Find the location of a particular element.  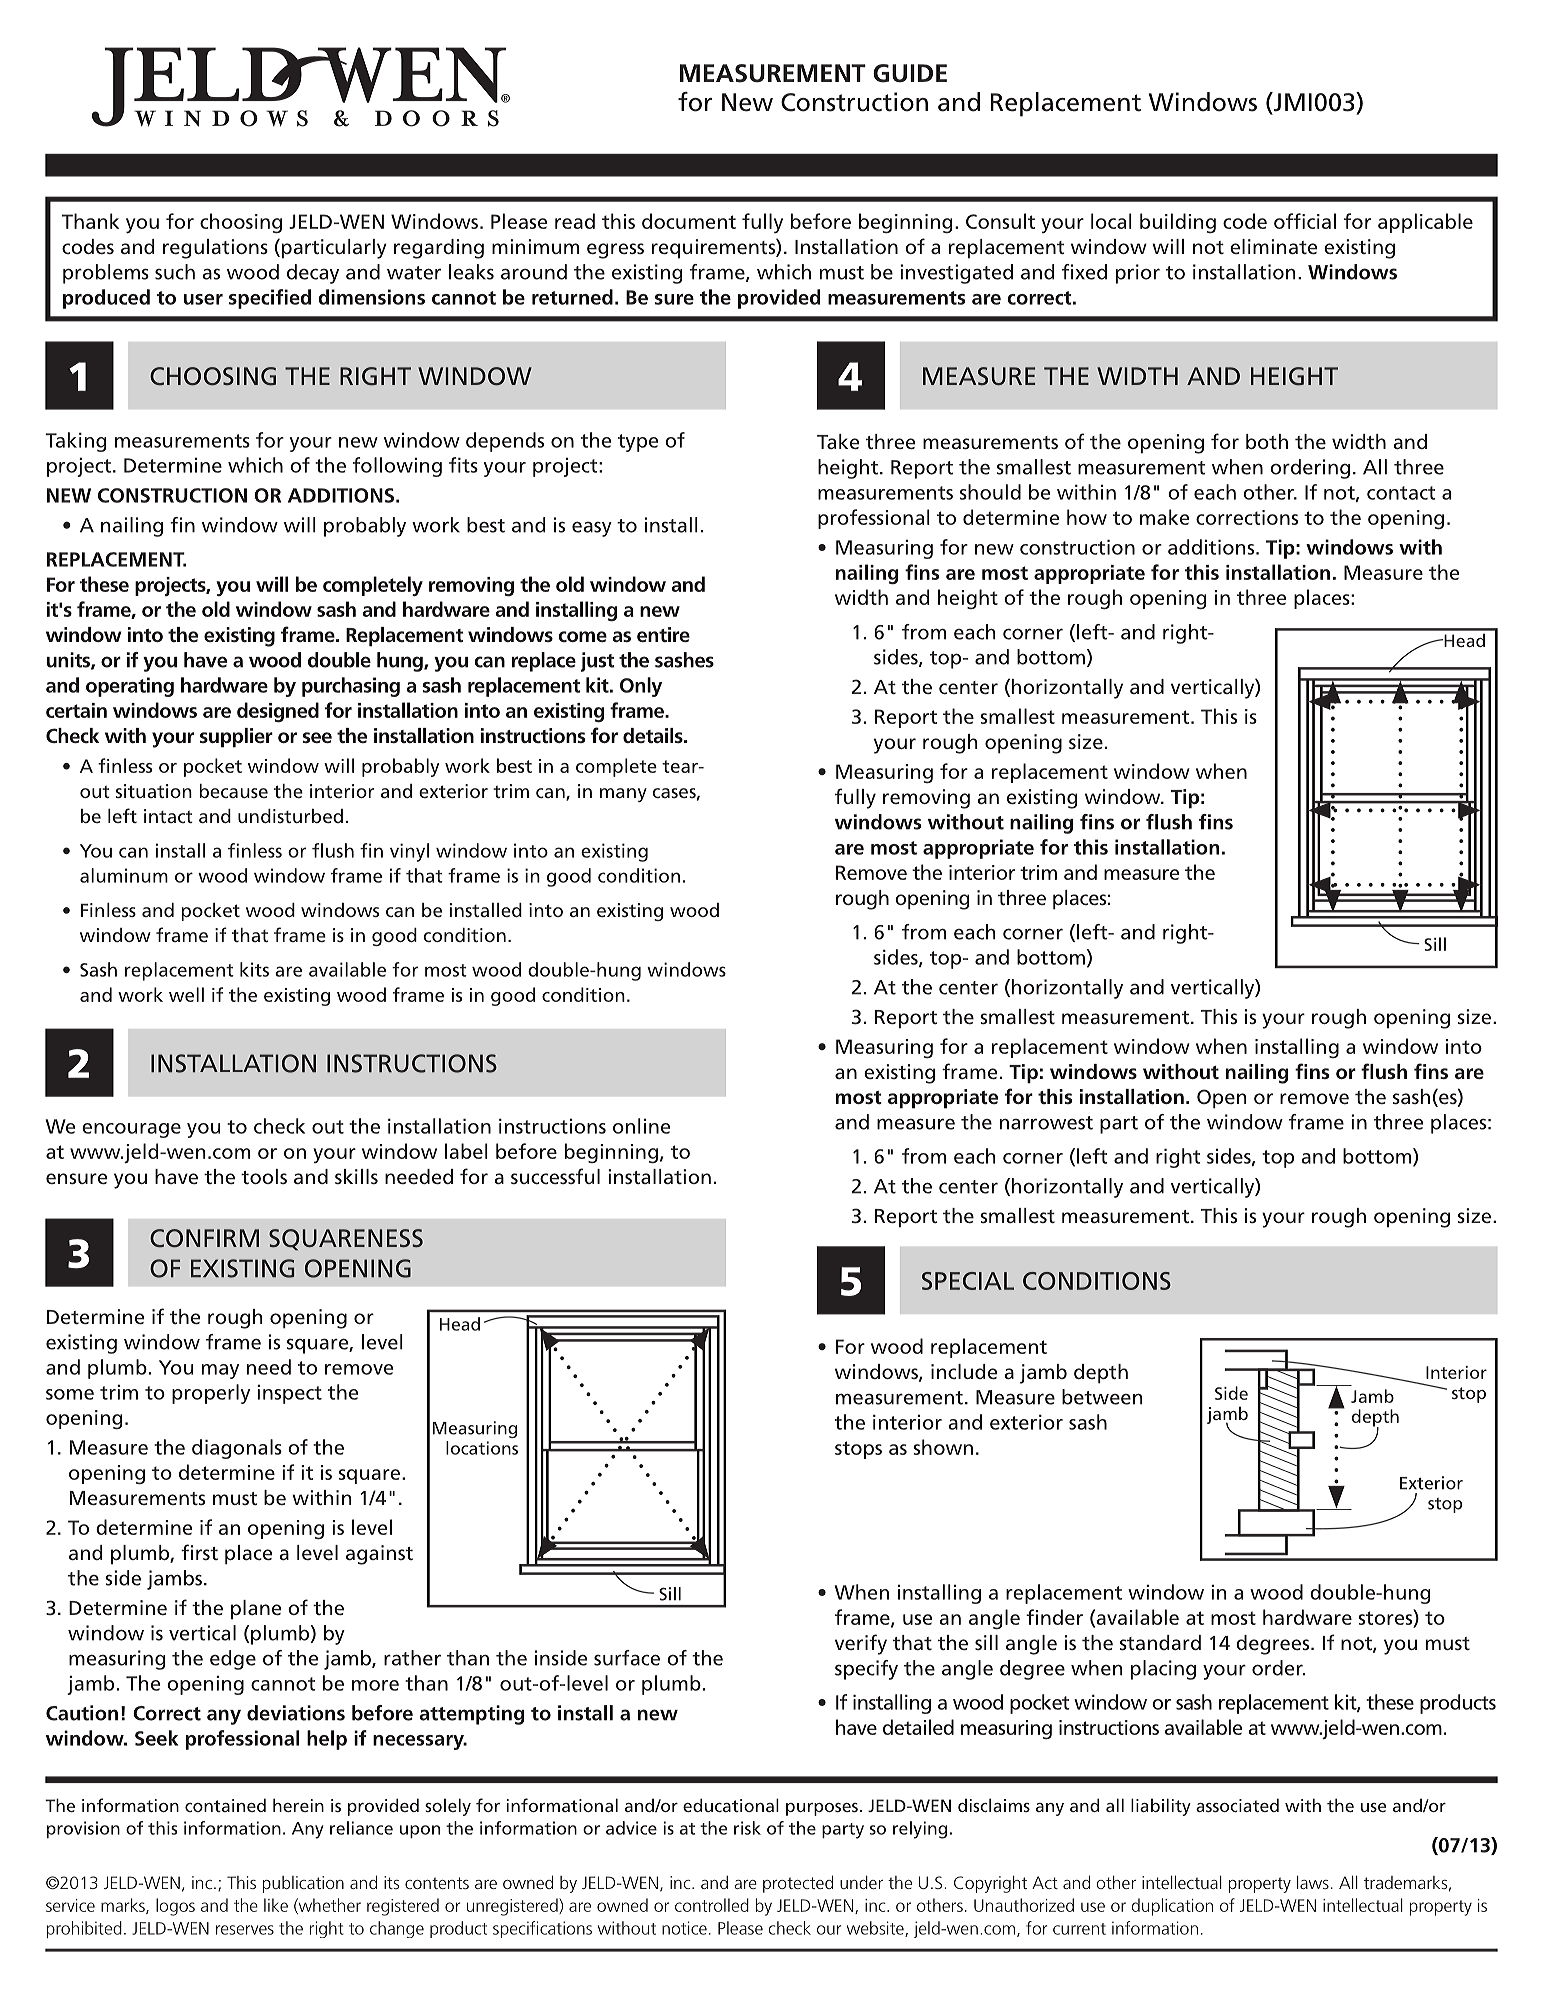

like is located at coordinates (276, 1905).
